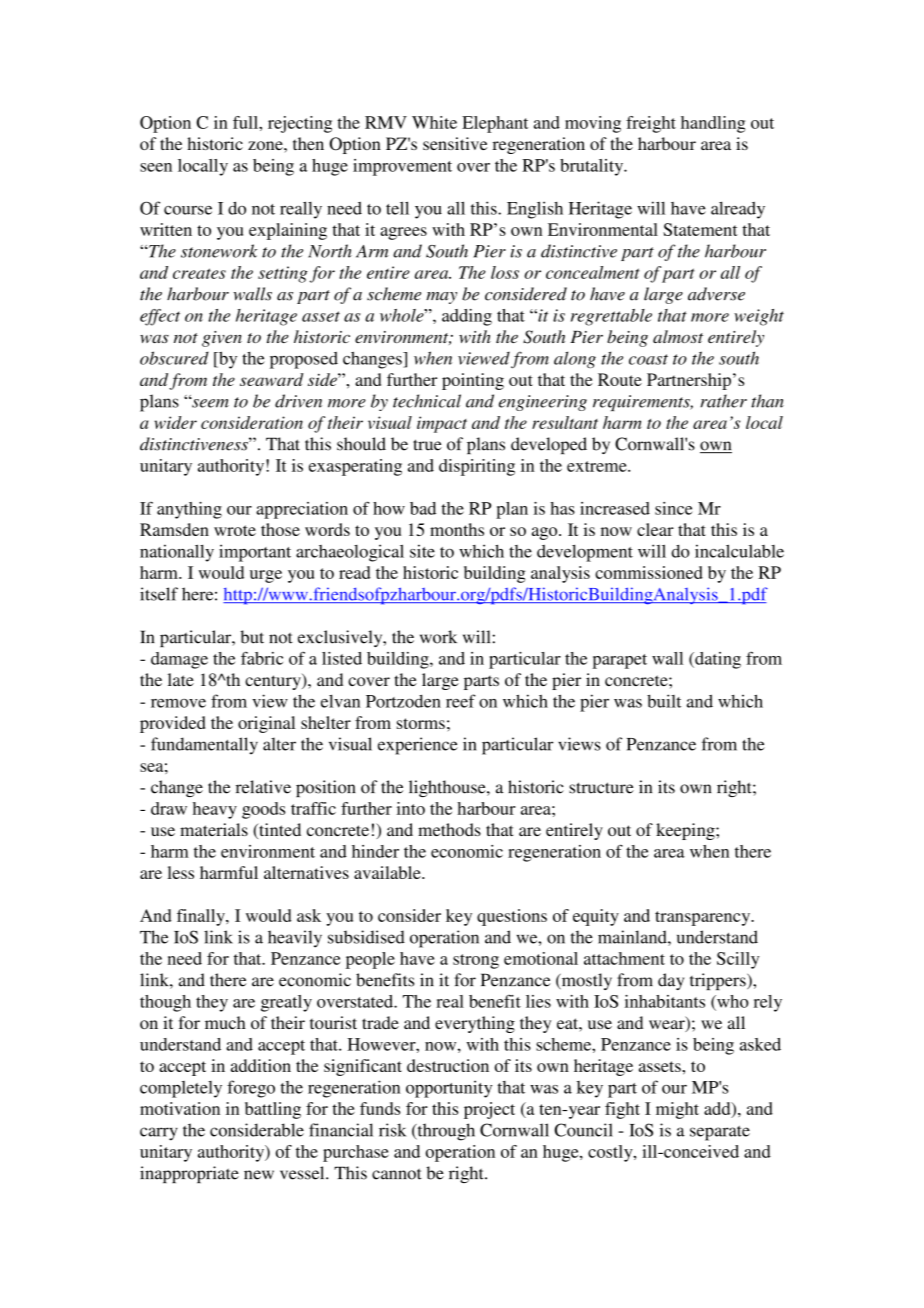  Describe the element at coordinates (445, 1132) in the page. I see `through` at that location.
